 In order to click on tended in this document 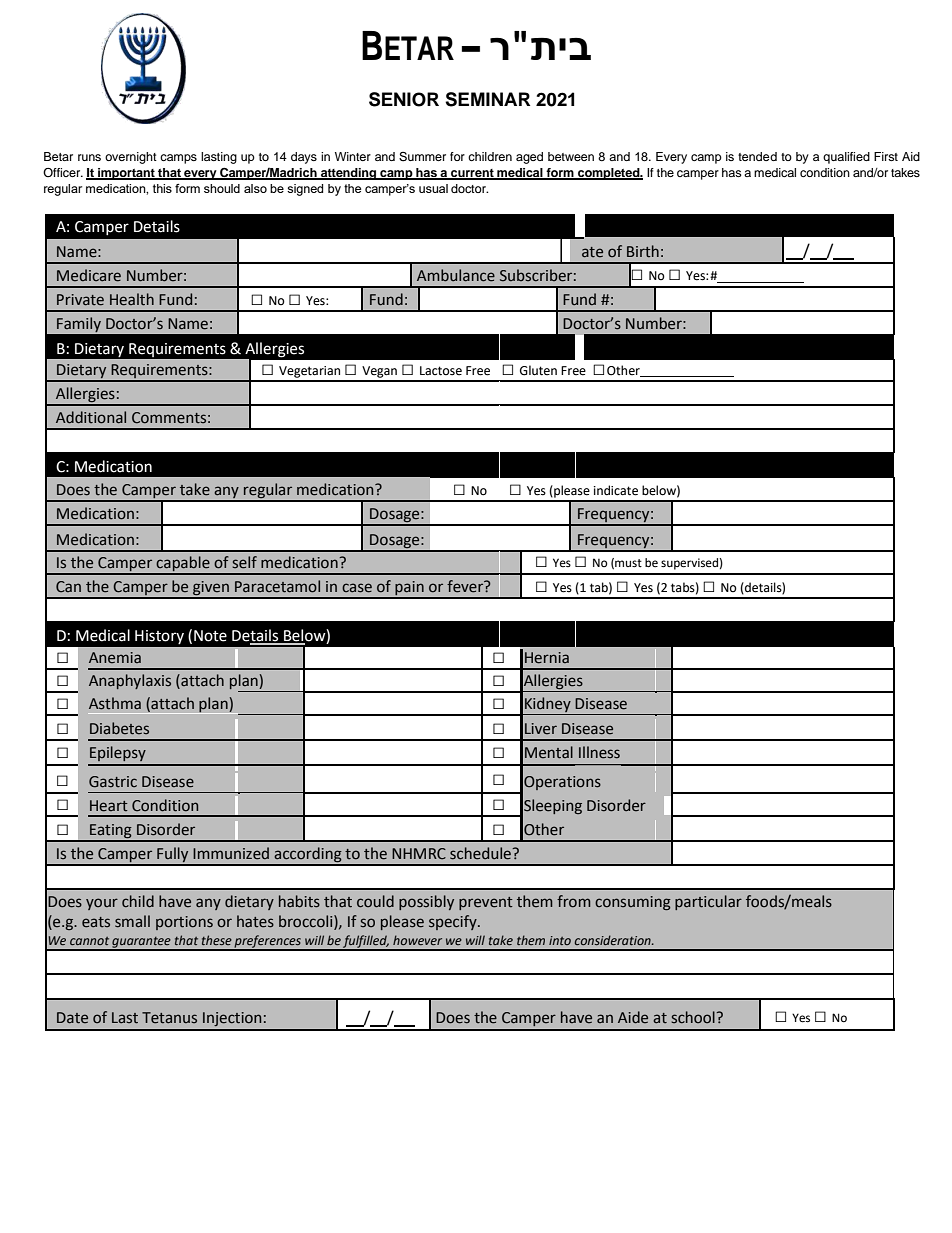, I will do `click(757, 156)`.
